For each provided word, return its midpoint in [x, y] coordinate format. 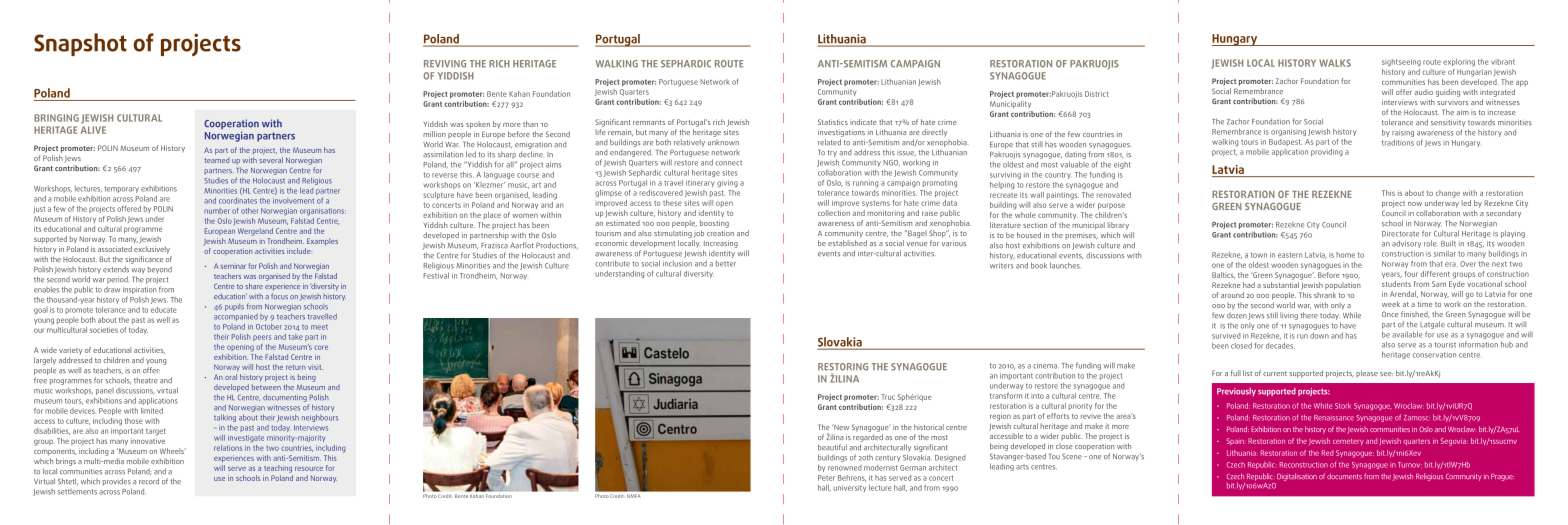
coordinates [238, 201]
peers [262, 338]
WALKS [1335, 63]
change [1448, 194]
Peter [826, 478]
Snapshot [80, 44]
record [149, 481]
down [1319, 335]
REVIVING [445, 64]
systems [876, 204]
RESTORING [843, 367]
